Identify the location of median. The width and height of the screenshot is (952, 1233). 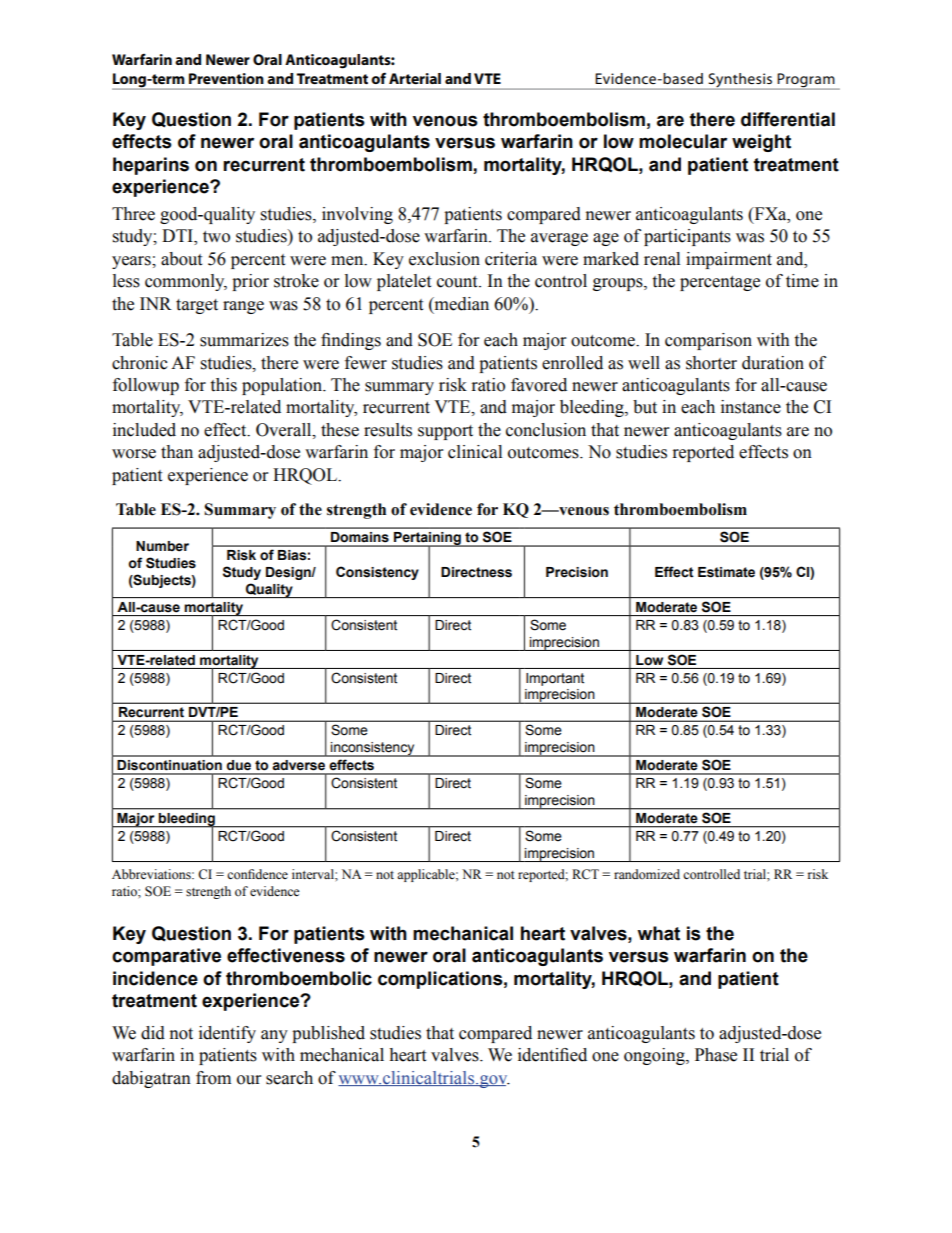
(460, 304).
